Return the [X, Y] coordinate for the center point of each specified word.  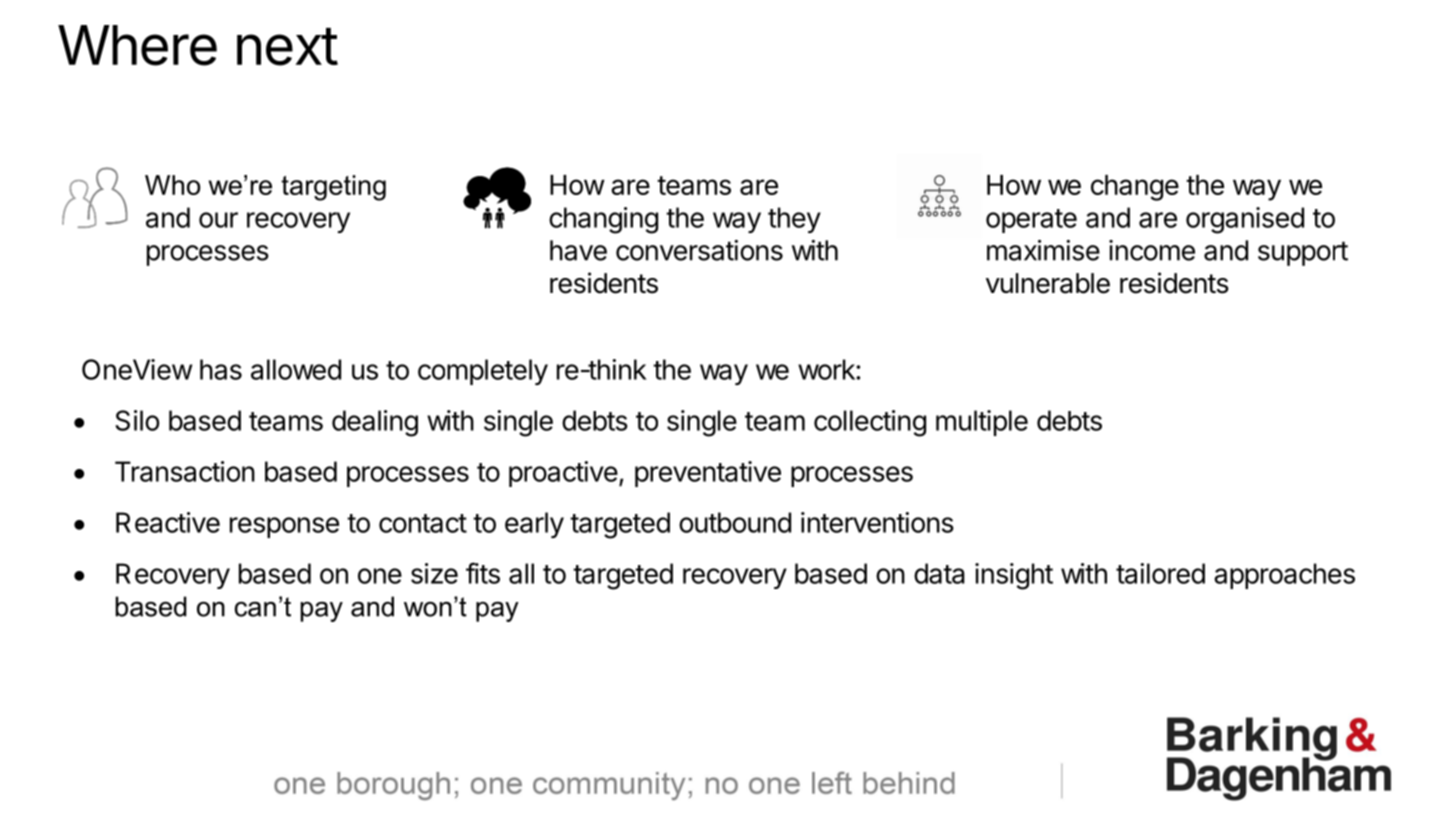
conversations [699, 250]
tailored [1160, 573]
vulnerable [1048, 283]
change [1135, 188]
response [284, 527]
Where [137, 45]
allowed [296, 369]
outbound [735, 522]
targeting [333, 188]
